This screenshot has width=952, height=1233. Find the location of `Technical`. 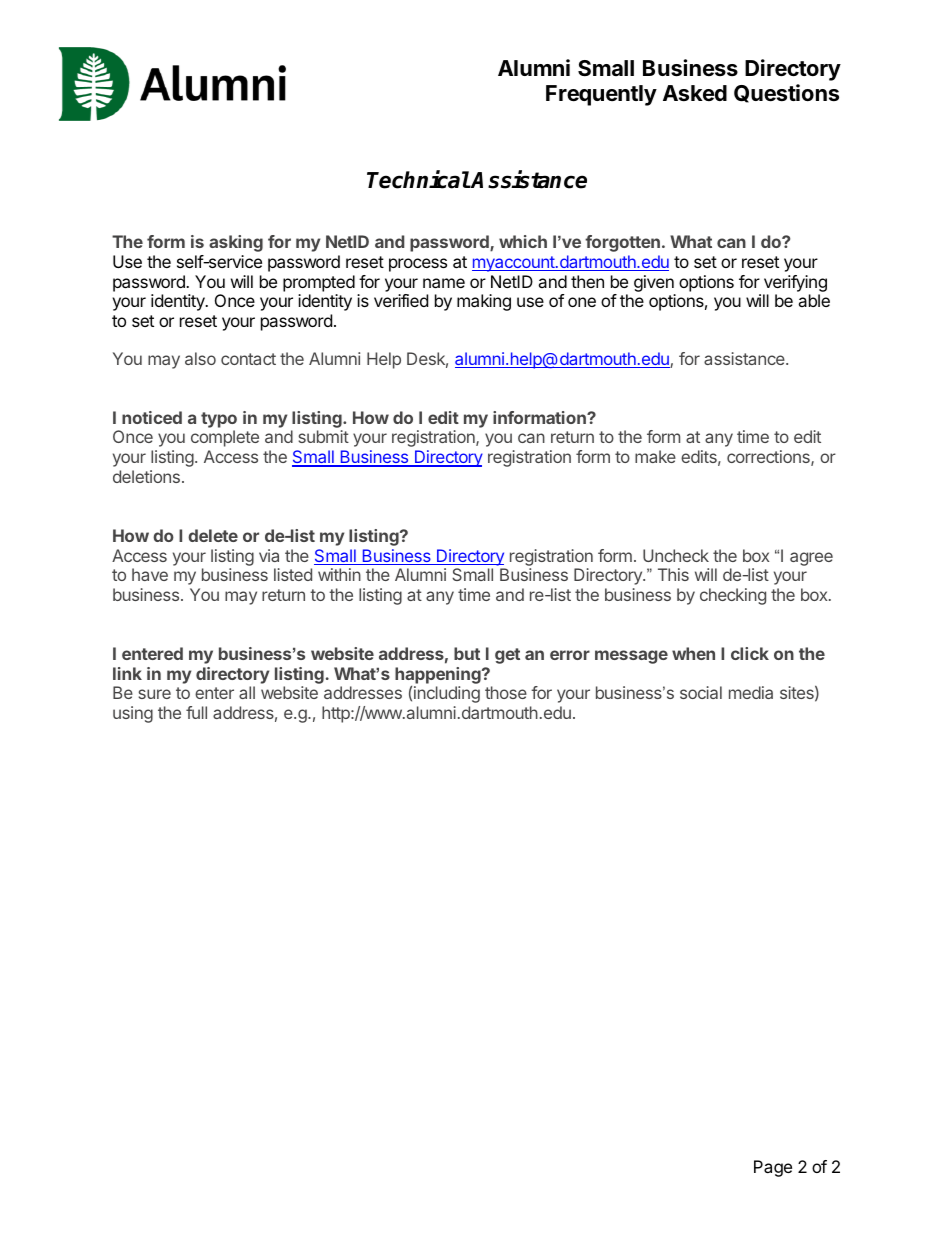

Technical is located at coordinates (418, 179).
